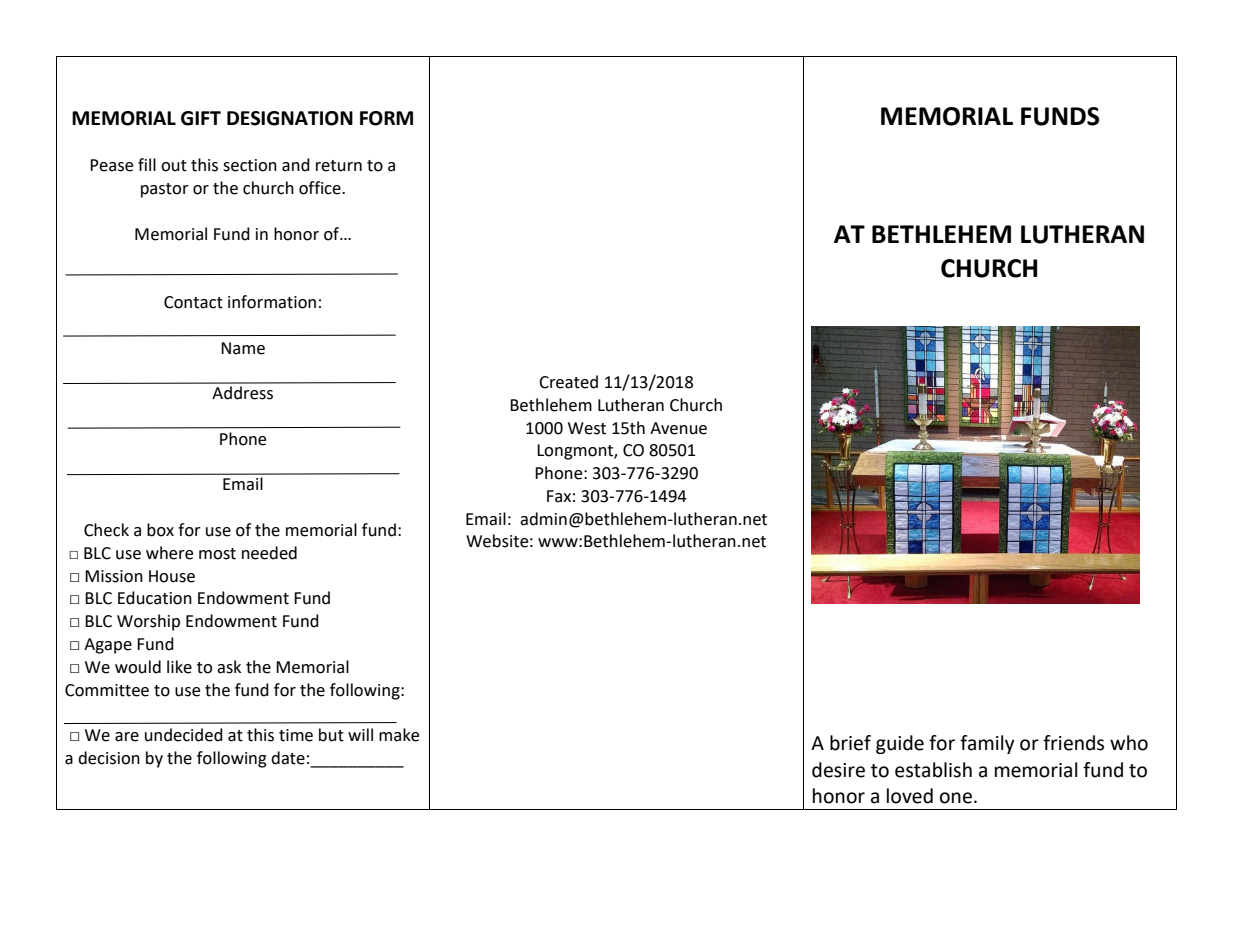 The height and width of the screenshot is (952, 1233). What do you see at coordinates (184, 735) in the screenshot?
I see `undecided` at bounding box center [184, 735].
